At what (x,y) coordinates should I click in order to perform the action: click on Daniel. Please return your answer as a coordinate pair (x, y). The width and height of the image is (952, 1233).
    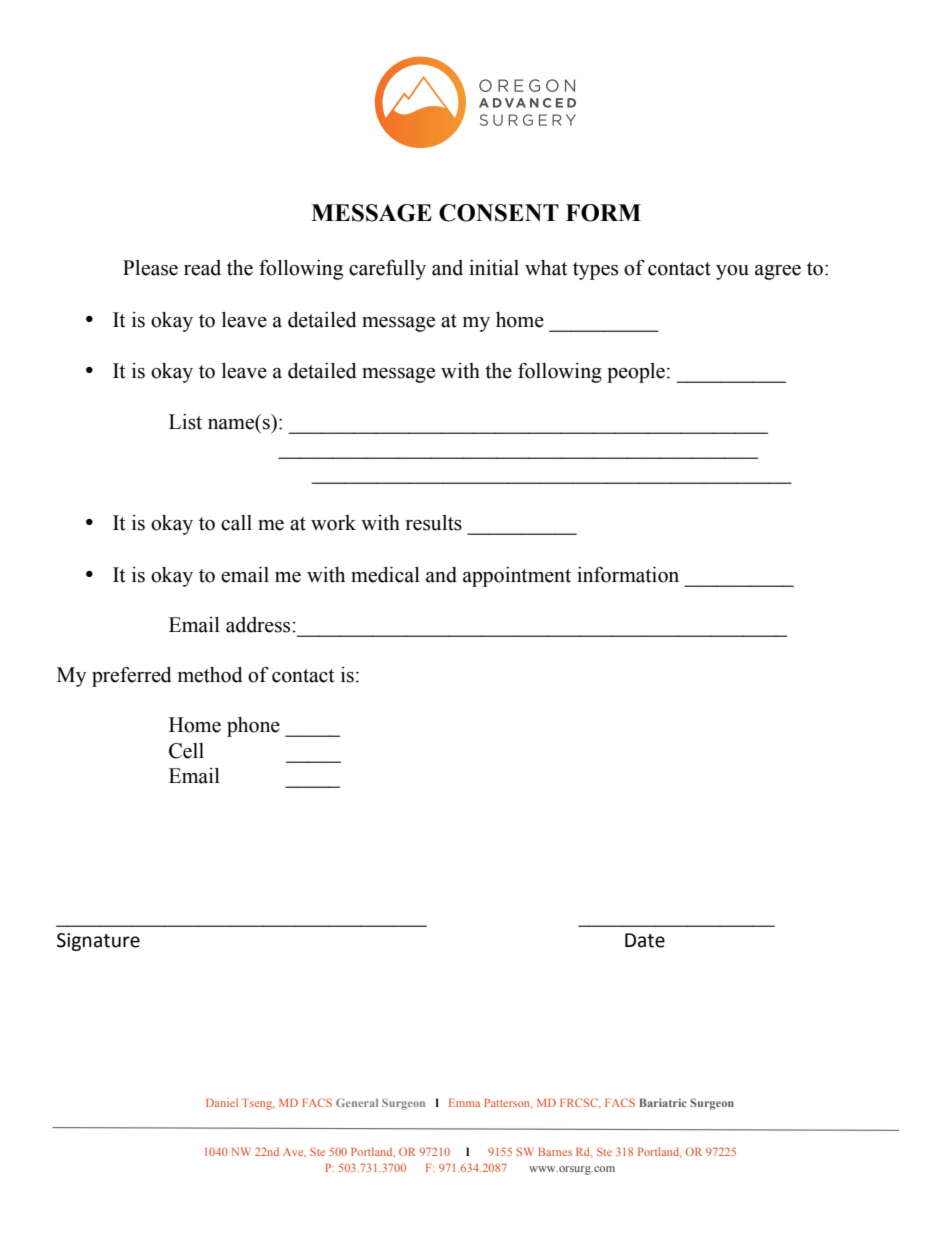
    Looking at the image, I should click on (222, 1102).
